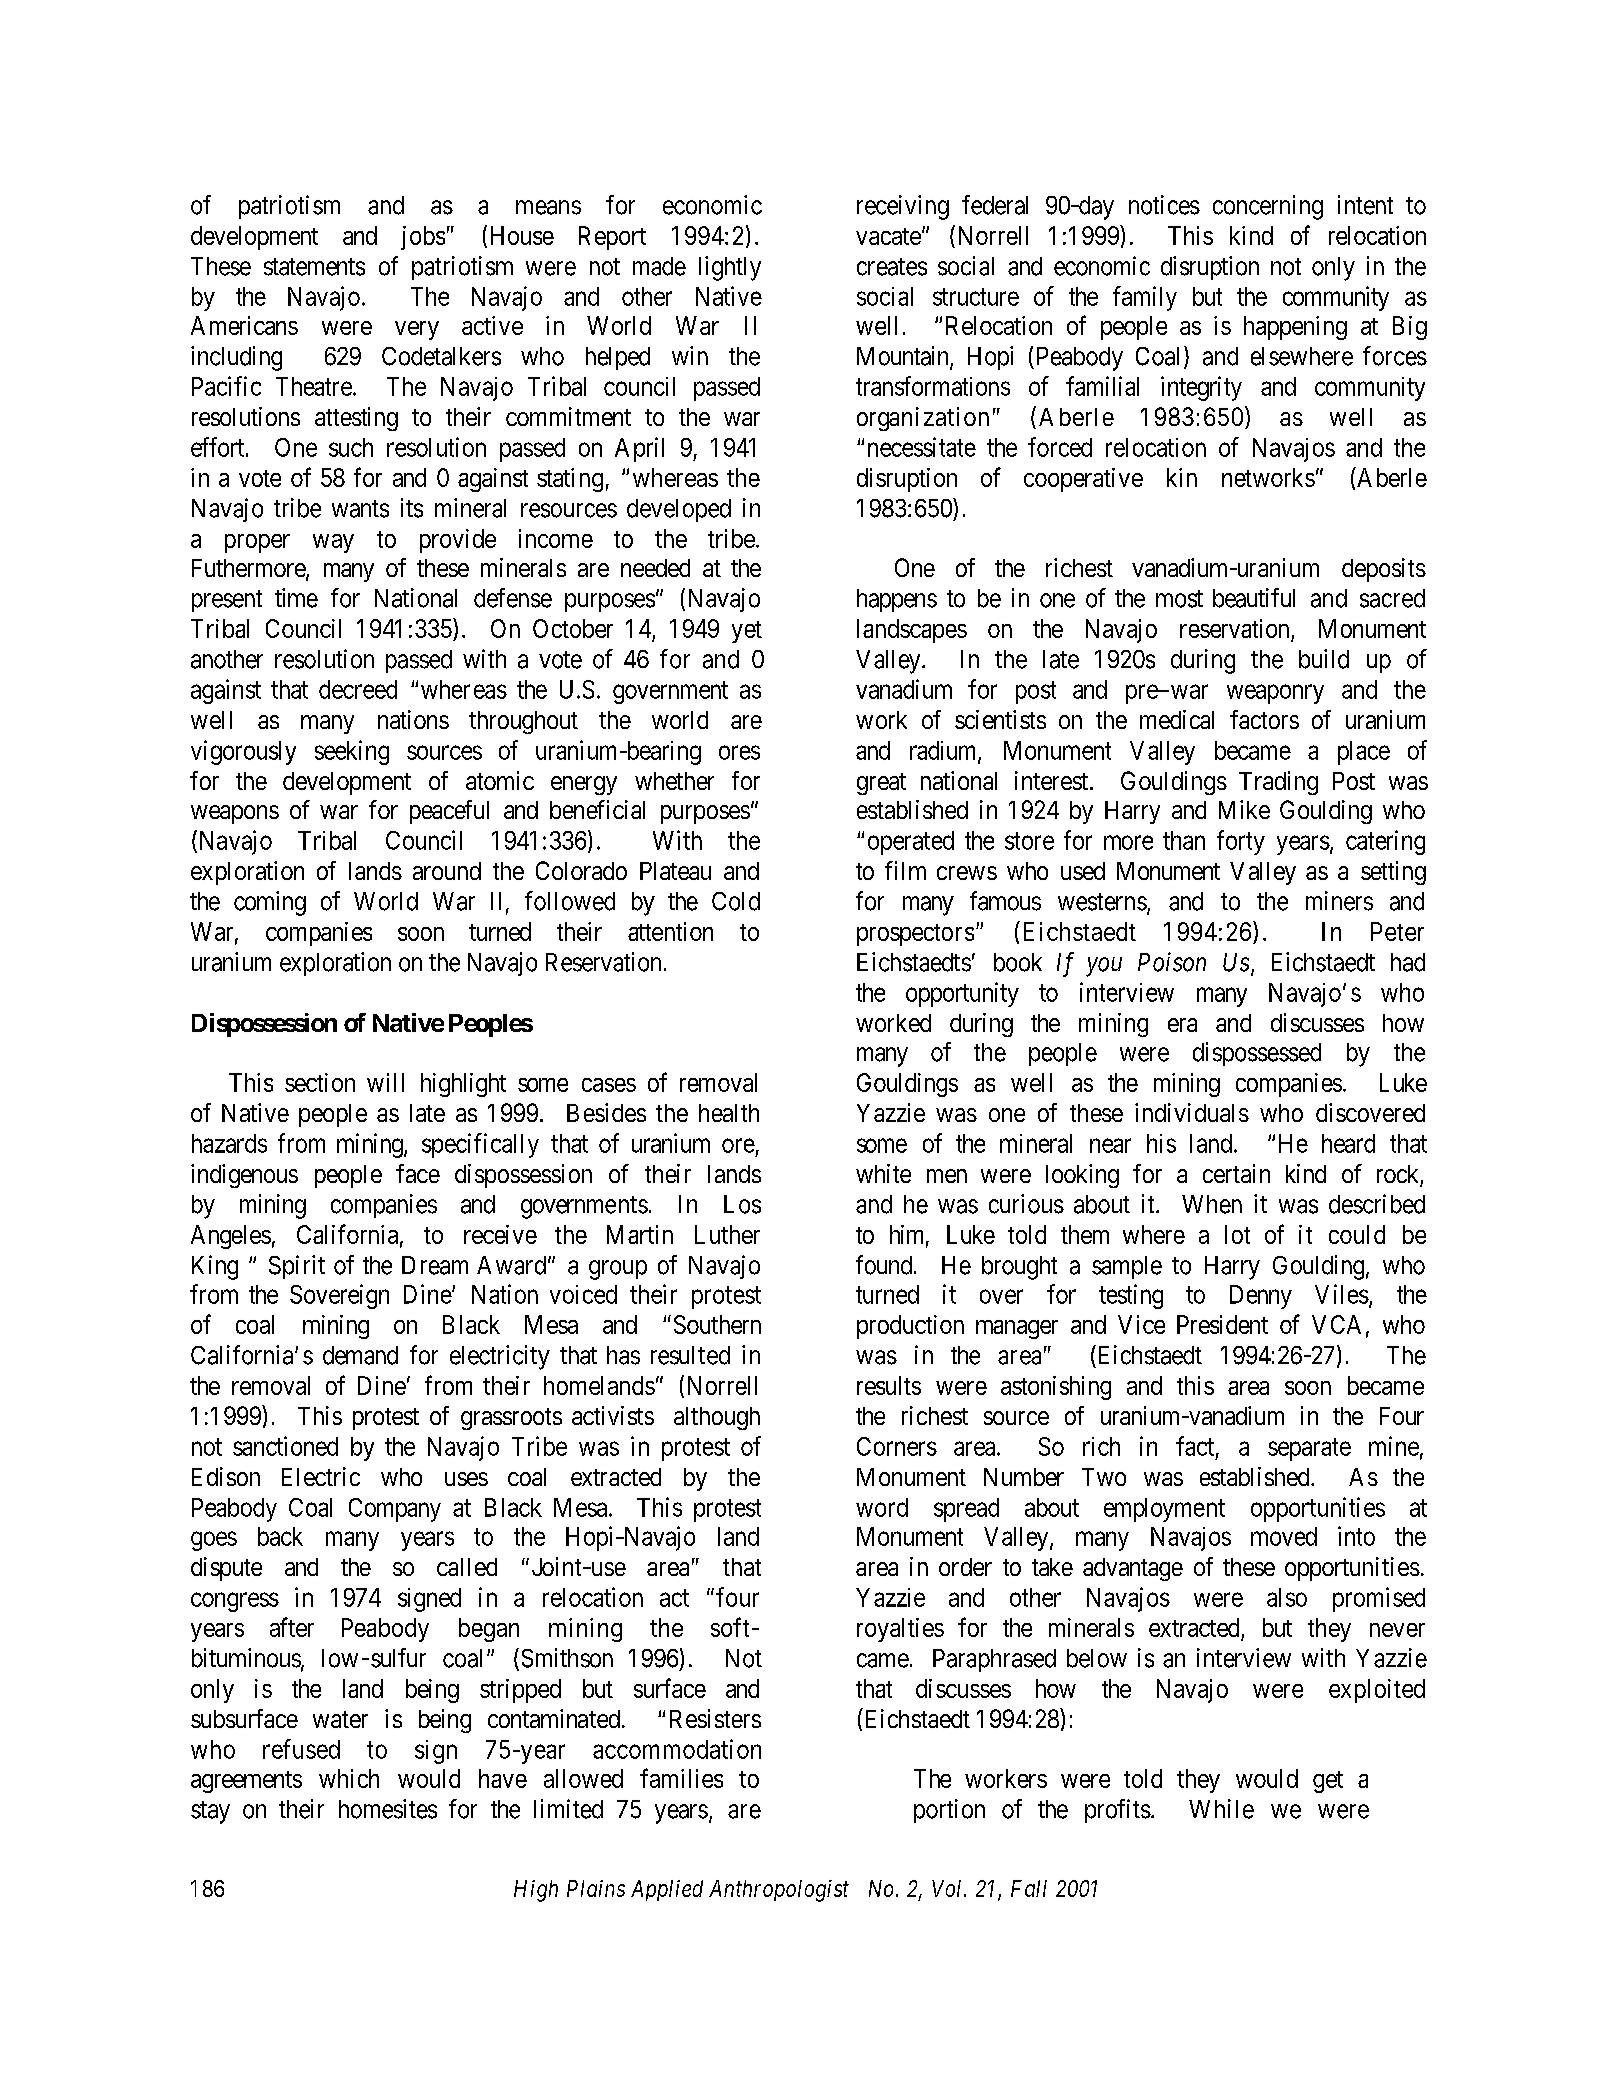 The height and width of the image is (2092, 1616). I want to click on lot, so click(1237, 1234).
